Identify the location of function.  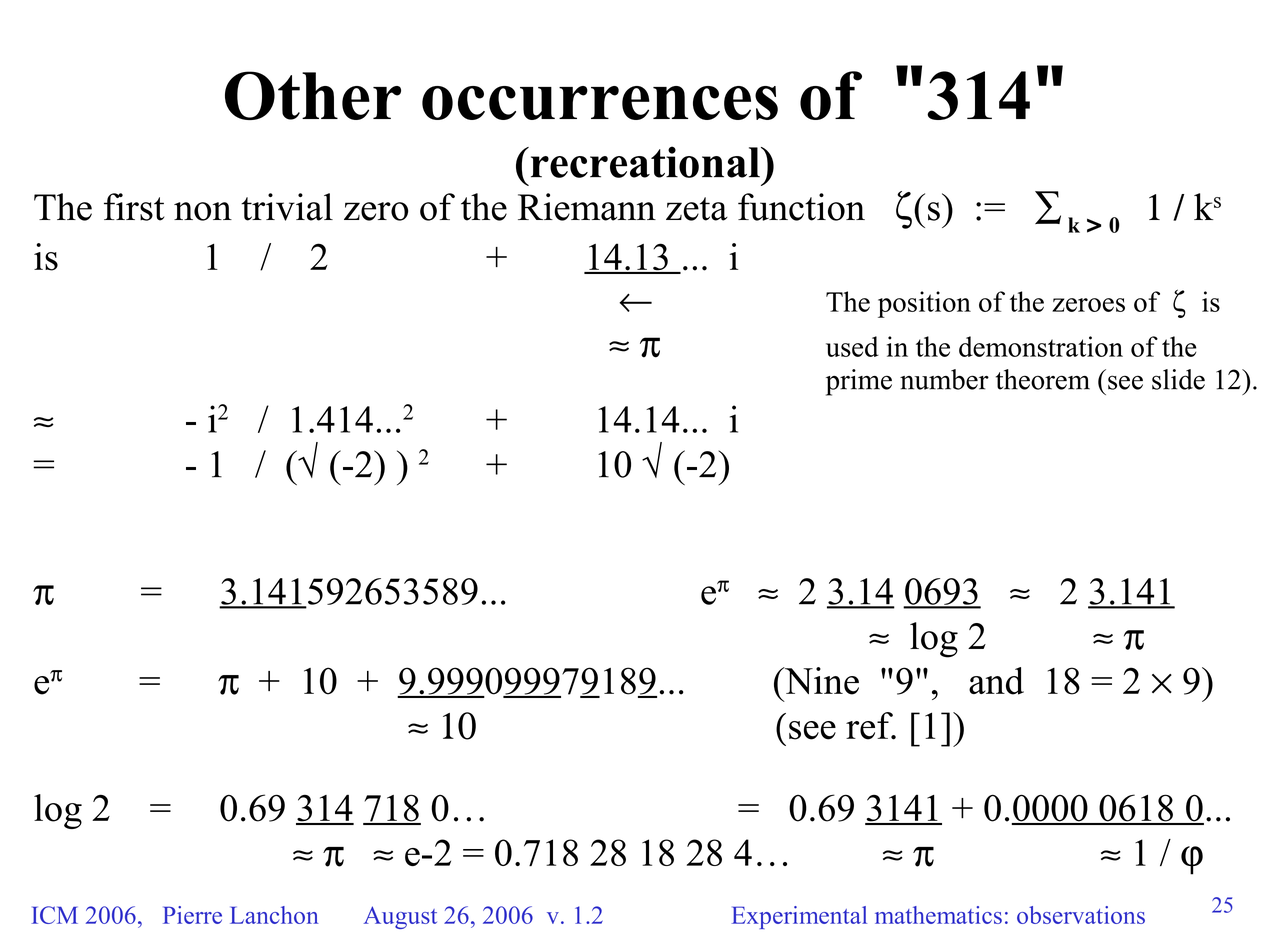
(801, 207).
